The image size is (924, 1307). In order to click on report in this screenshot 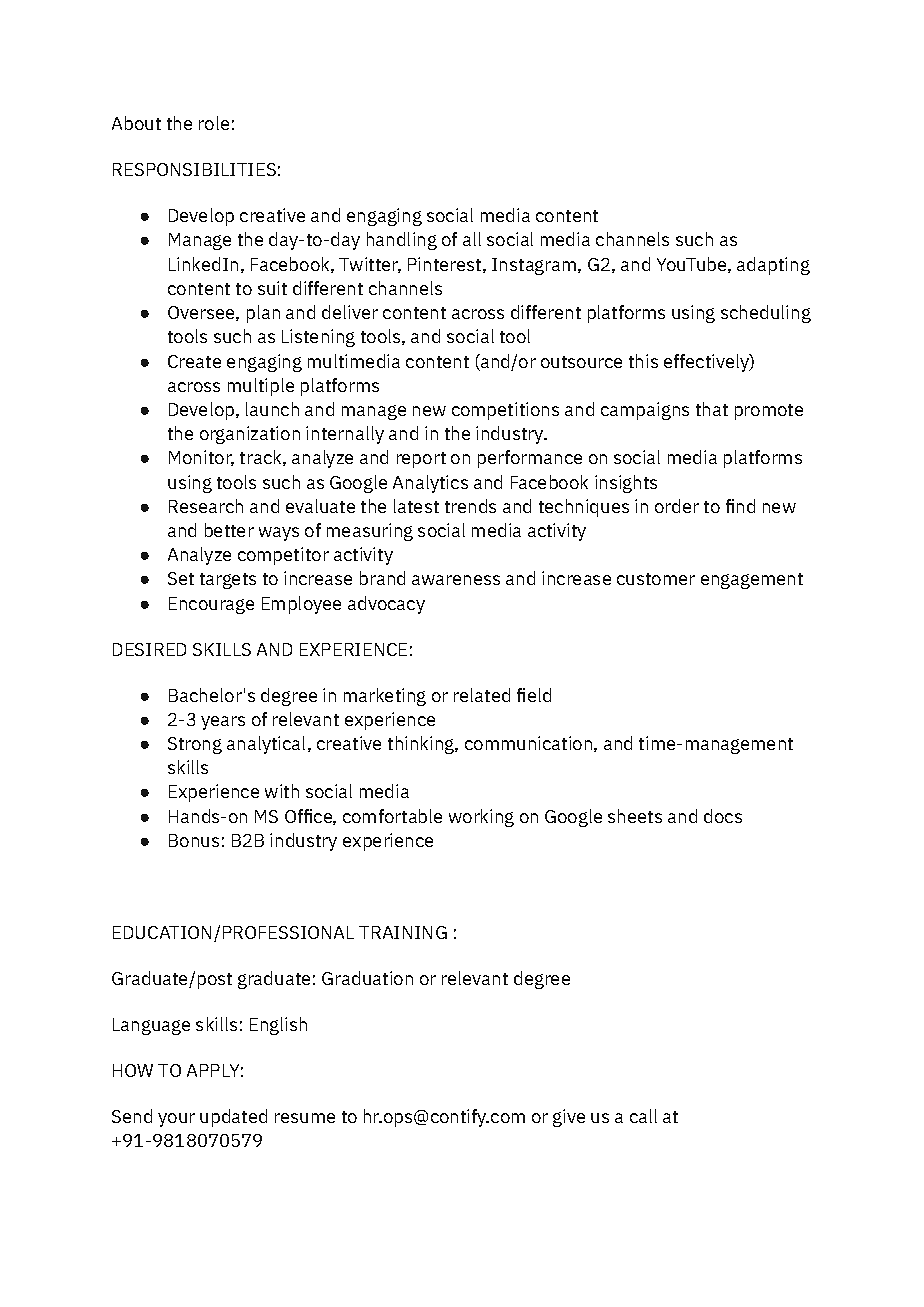, I will do `click(421, 460)`.
